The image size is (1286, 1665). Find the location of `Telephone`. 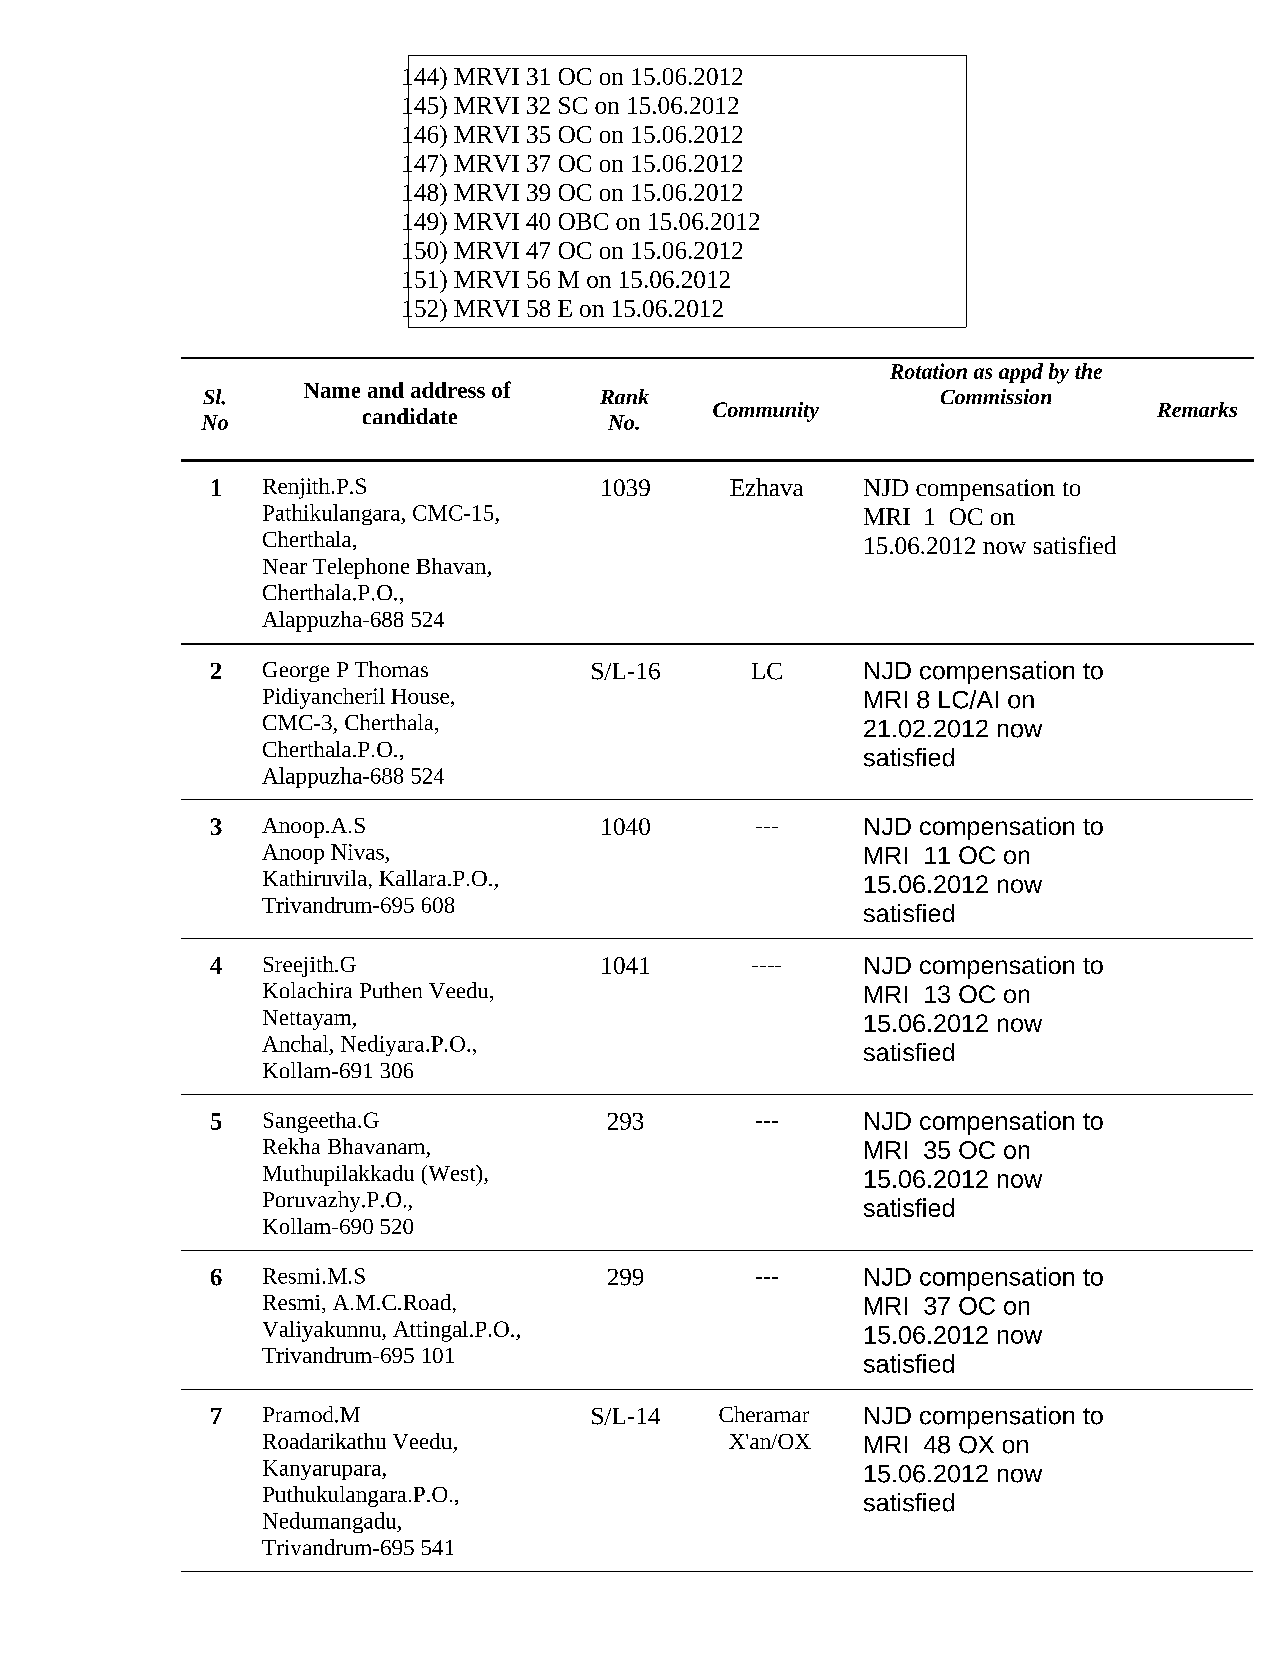

Telephone is located at coordinates (361, 568).
